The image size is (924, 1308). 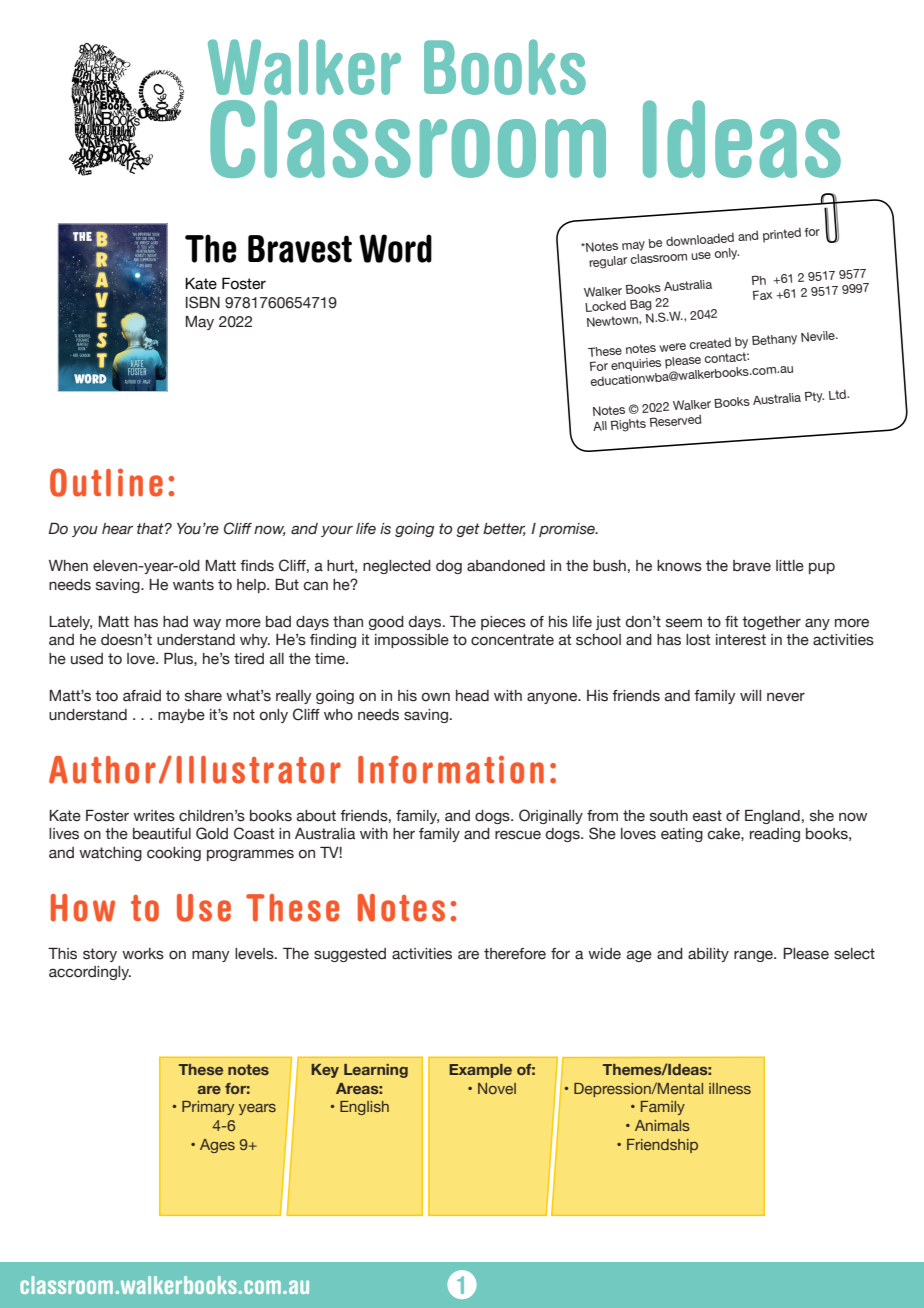 I want to click on illness, so click(x=730, y=1088).
